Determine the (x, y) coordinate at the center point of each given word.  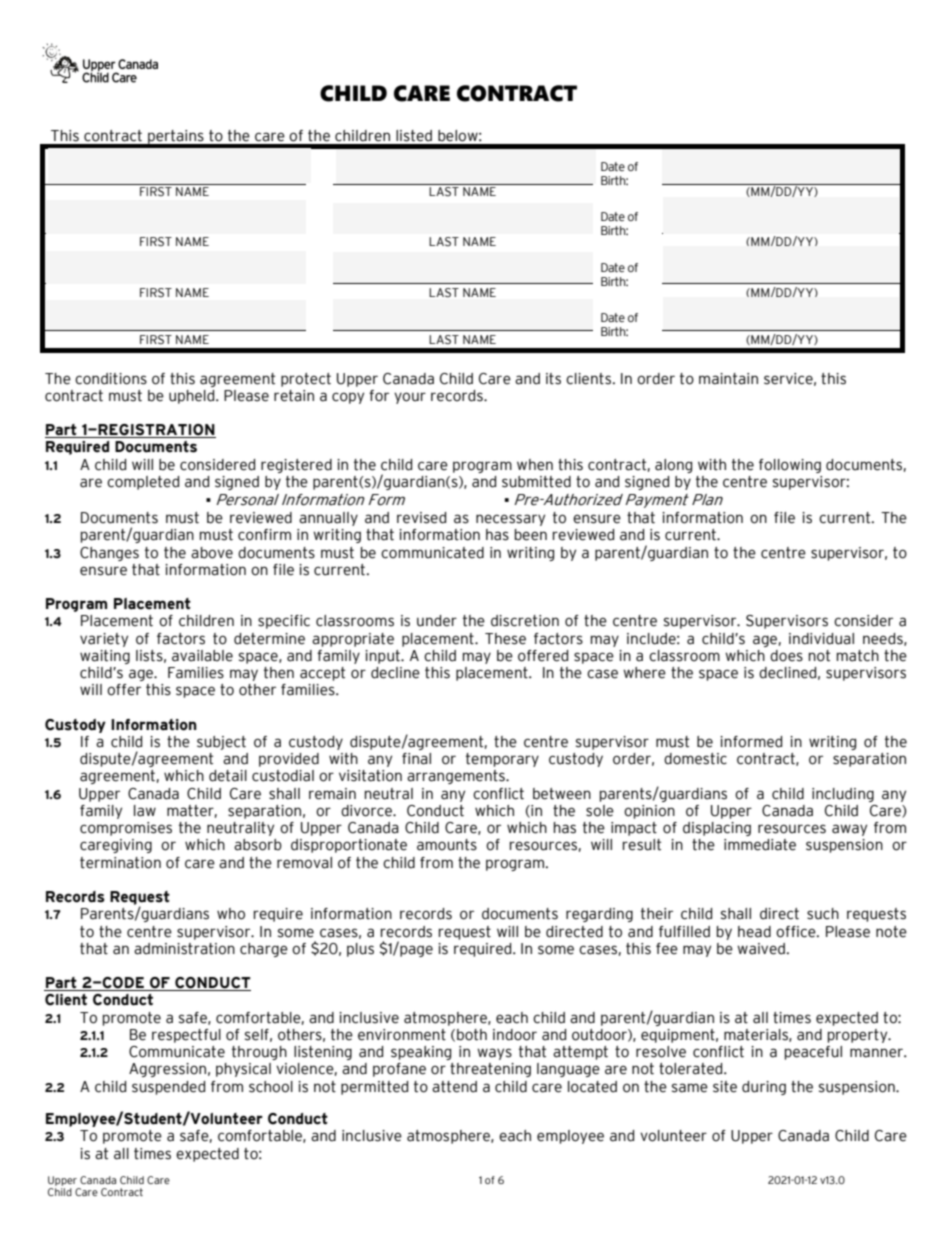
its (553, 379)
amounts (447, 845)
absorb (258, 845)
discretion (525, 621)
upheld (193, 397)
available (202, 656)
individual (821, 639)
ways (494, 1054)
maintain (728, 379)
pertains (176, 138)
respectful (186, 1036)
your (410, 398)
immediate (760, 845)
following (790, 466)
